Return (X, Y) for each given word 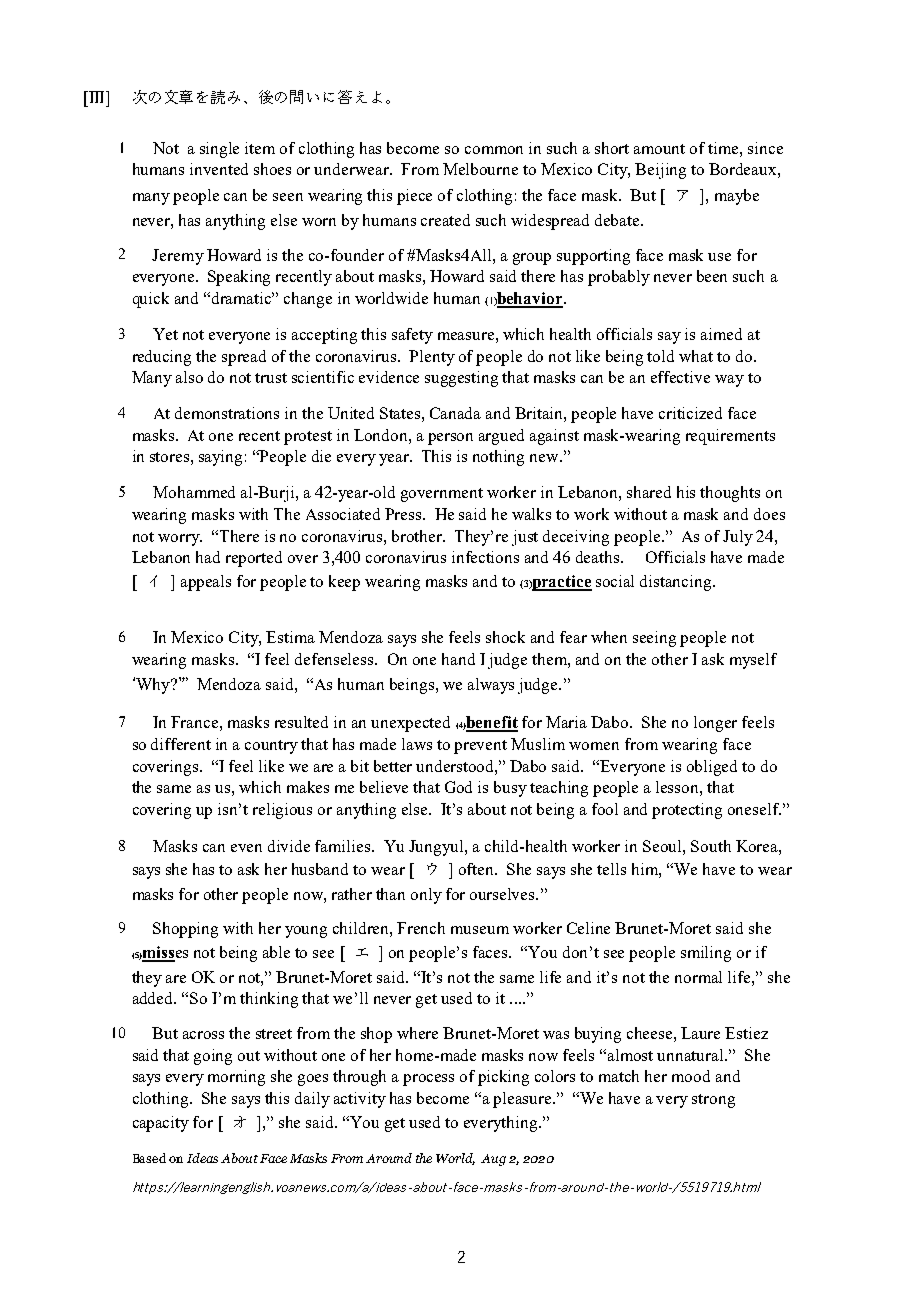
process (428, 1080)
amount (659, 149)
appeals (206, 583)
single (219, 150)
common (494, 150)
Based (149, 1158)
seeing (654, 639)
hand (458, 659)
